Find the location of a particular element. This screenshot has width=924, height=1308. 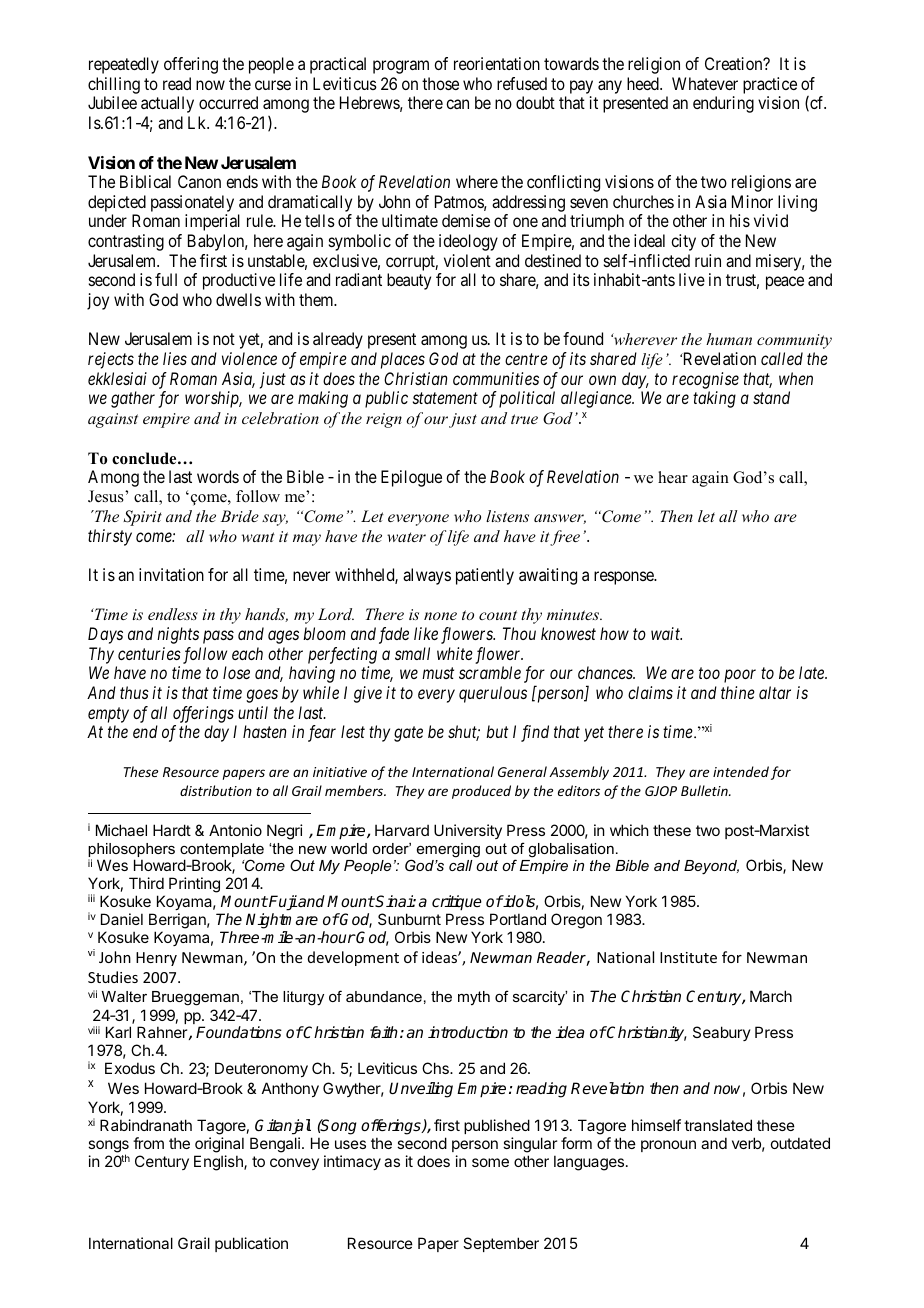

too is located at coordinates (709, 673).
